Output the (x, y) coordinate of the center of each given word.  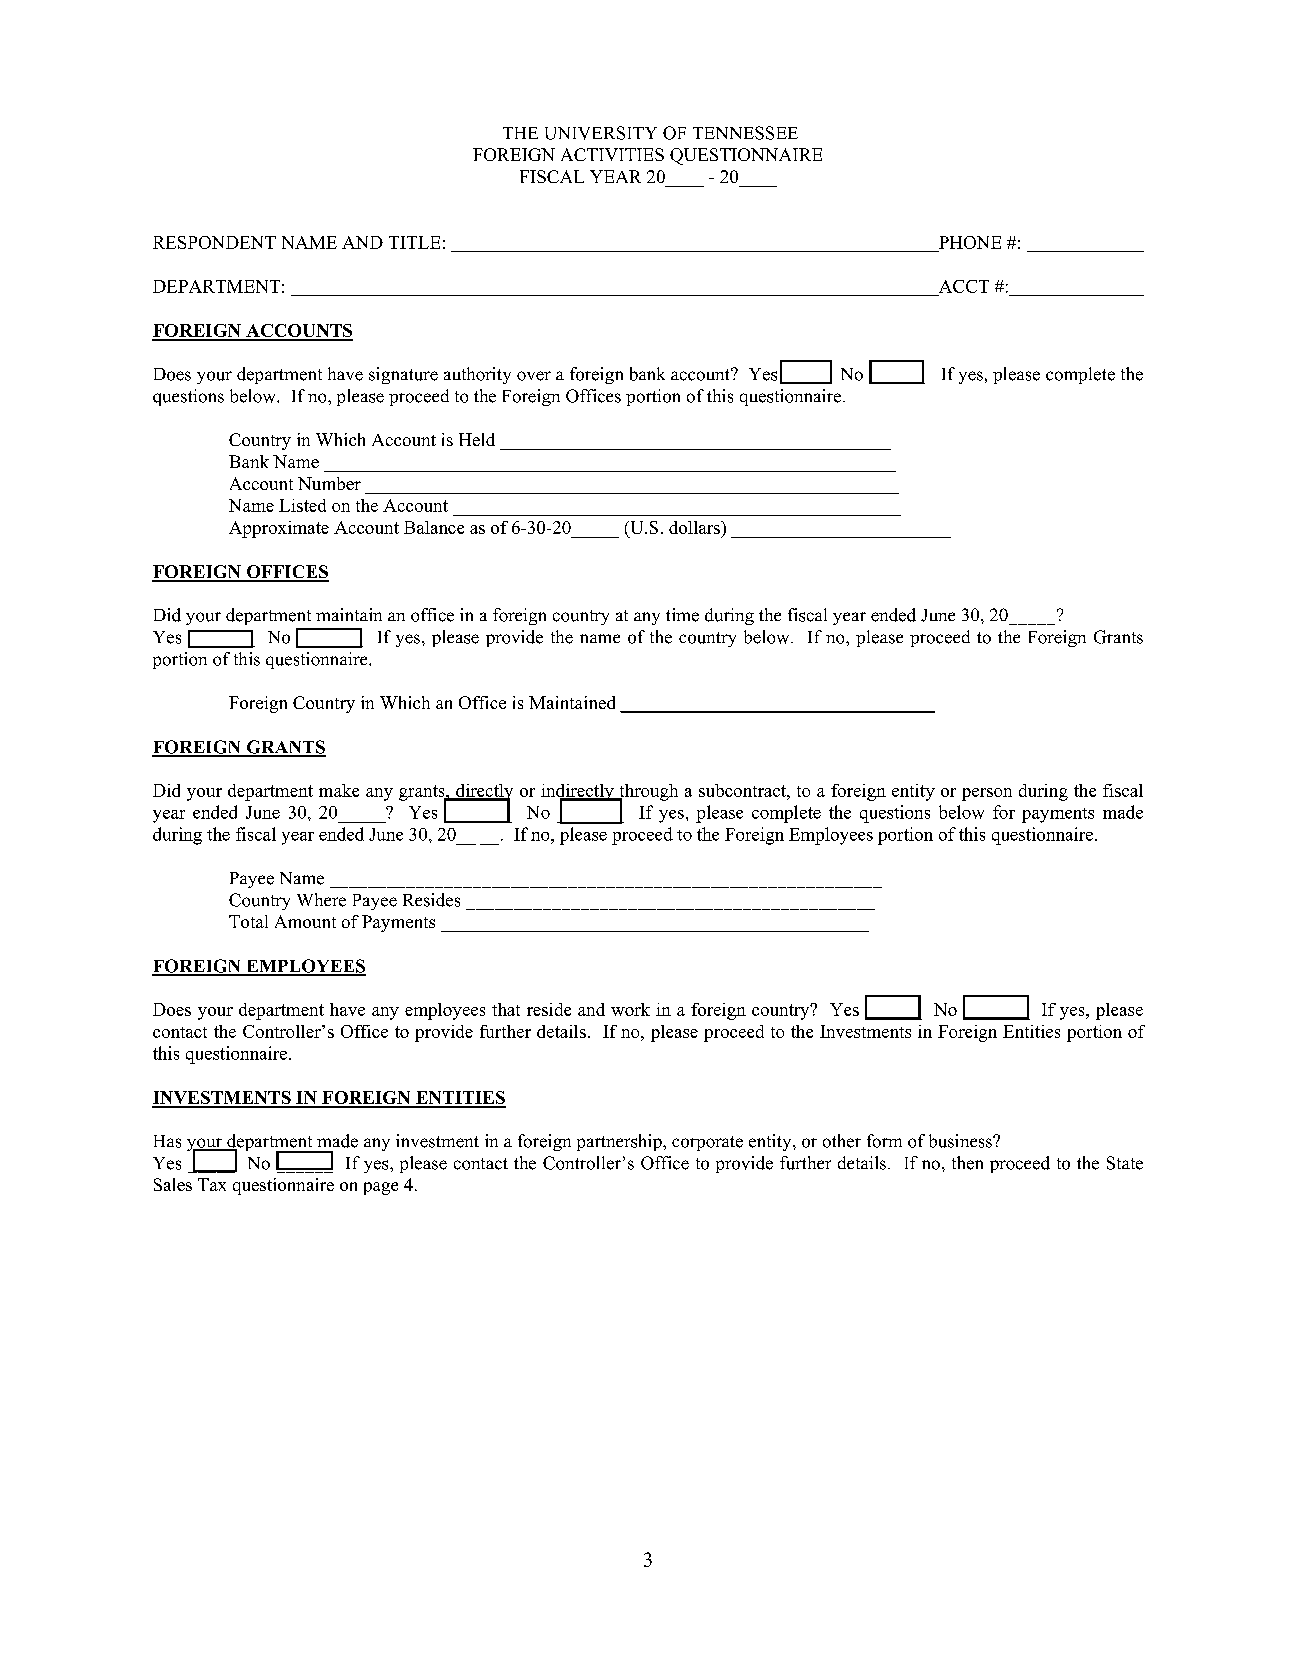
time (682, 615)
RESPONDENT (214, 242)
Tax (212, 1184)
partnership (620, 1142)
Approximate (279, 529)
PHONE (970, 242)
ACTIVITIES (612, 154)
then (967, 1163)
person (987, 794)
